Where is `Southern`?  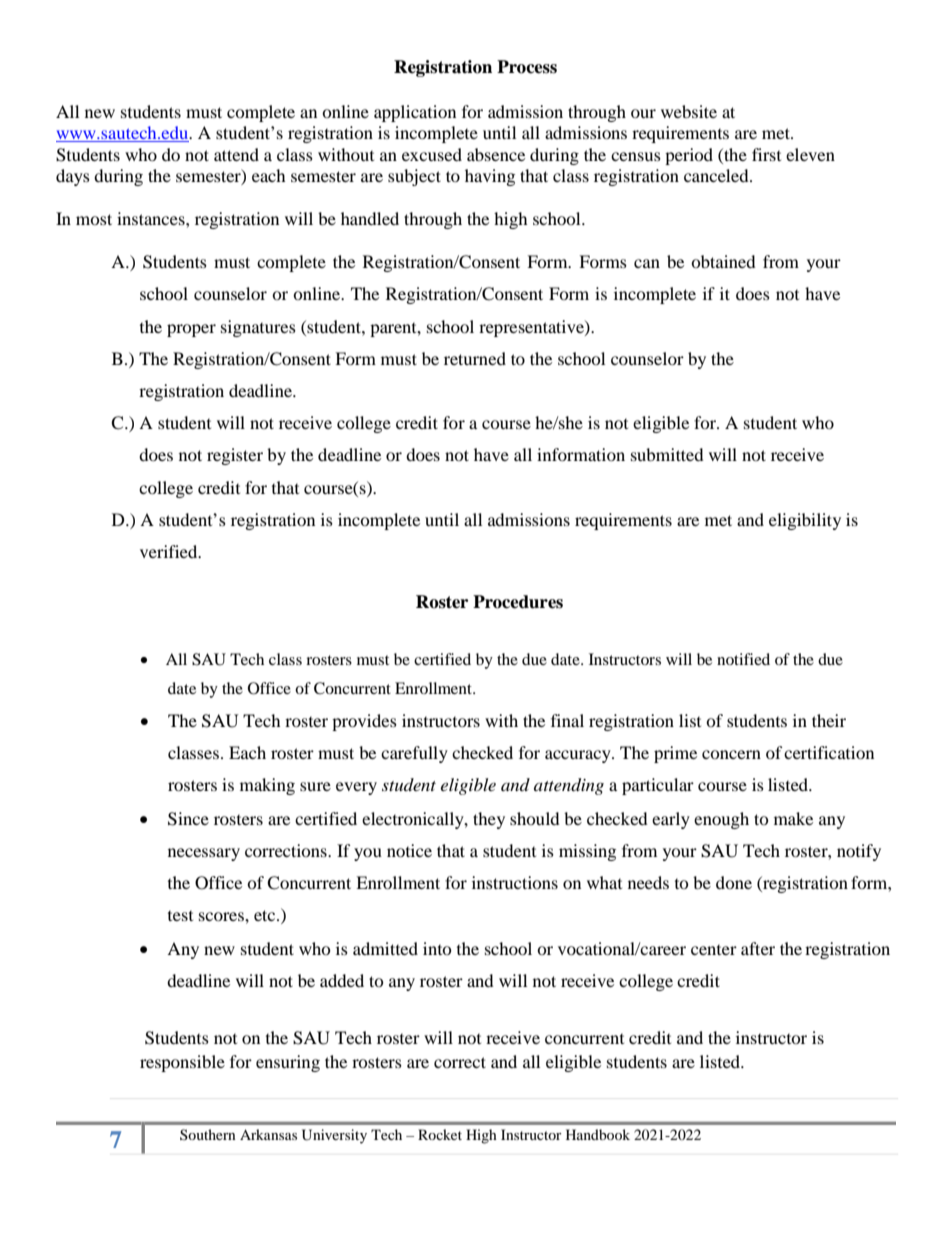
Southern is located at coordinates (208, 1134).
